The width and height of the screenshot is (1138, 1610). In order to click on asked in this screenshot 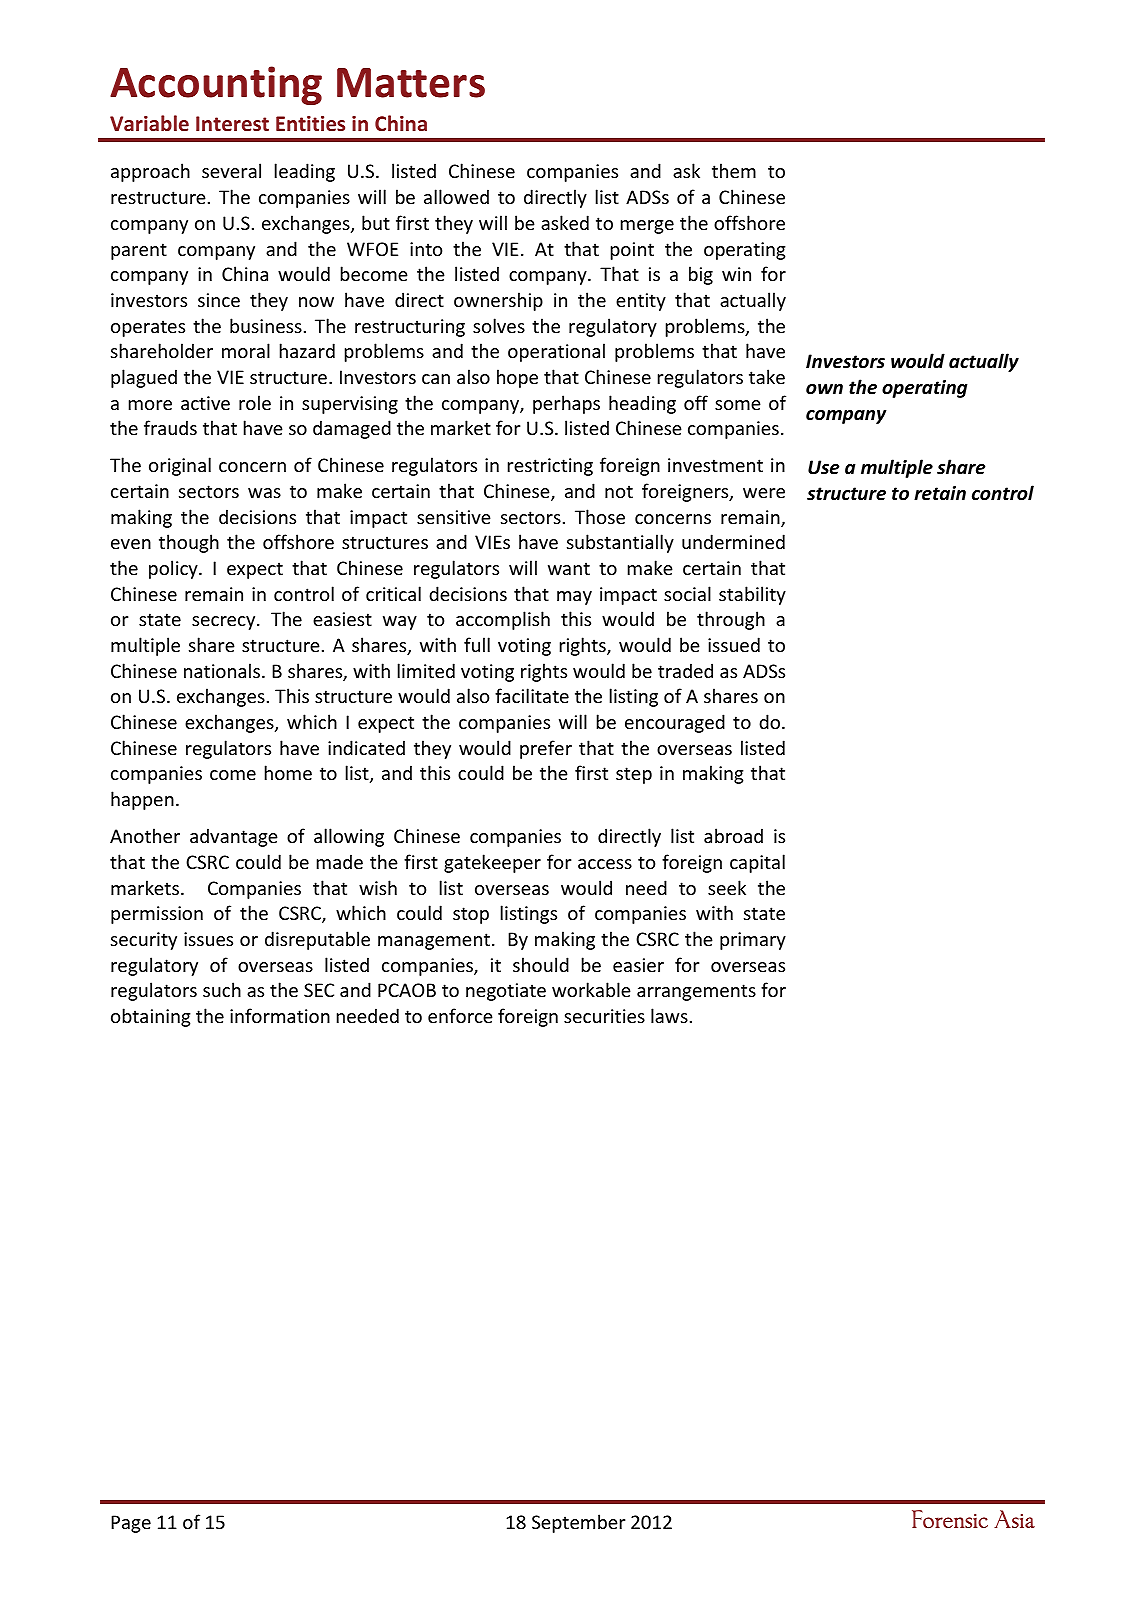, I will do `click(565, 222)`.
